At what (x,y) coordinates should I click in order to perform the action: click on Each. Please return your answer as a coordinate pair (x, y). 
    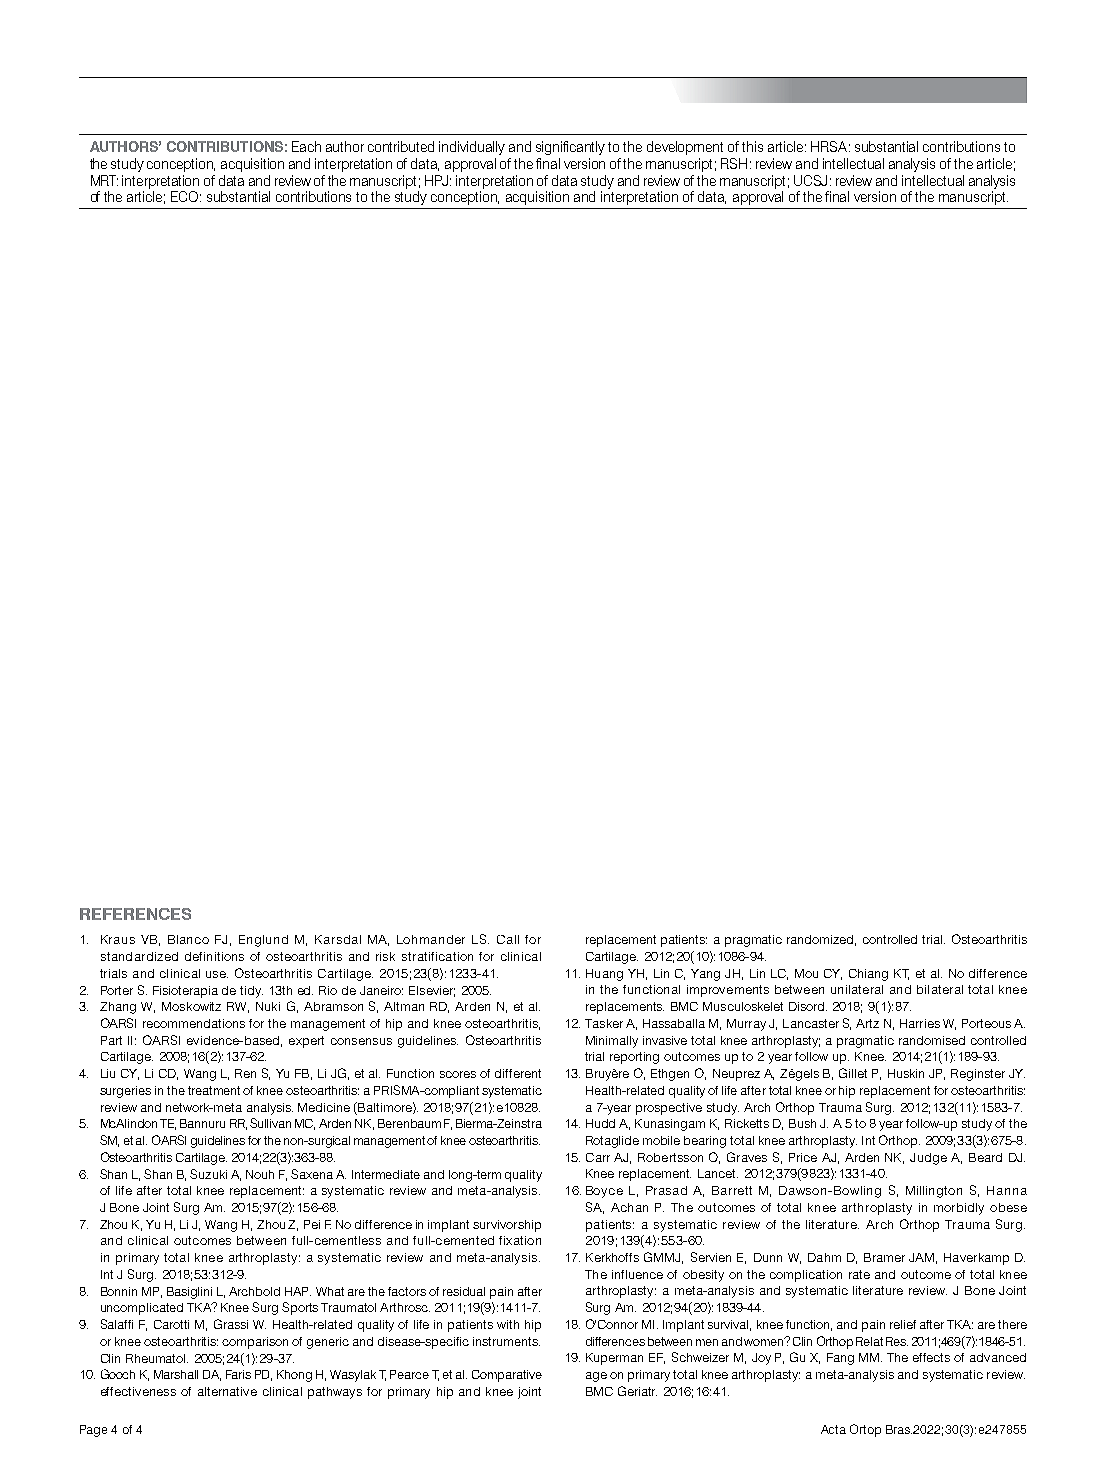
    Looking at the image, I should click on (306, 146).
